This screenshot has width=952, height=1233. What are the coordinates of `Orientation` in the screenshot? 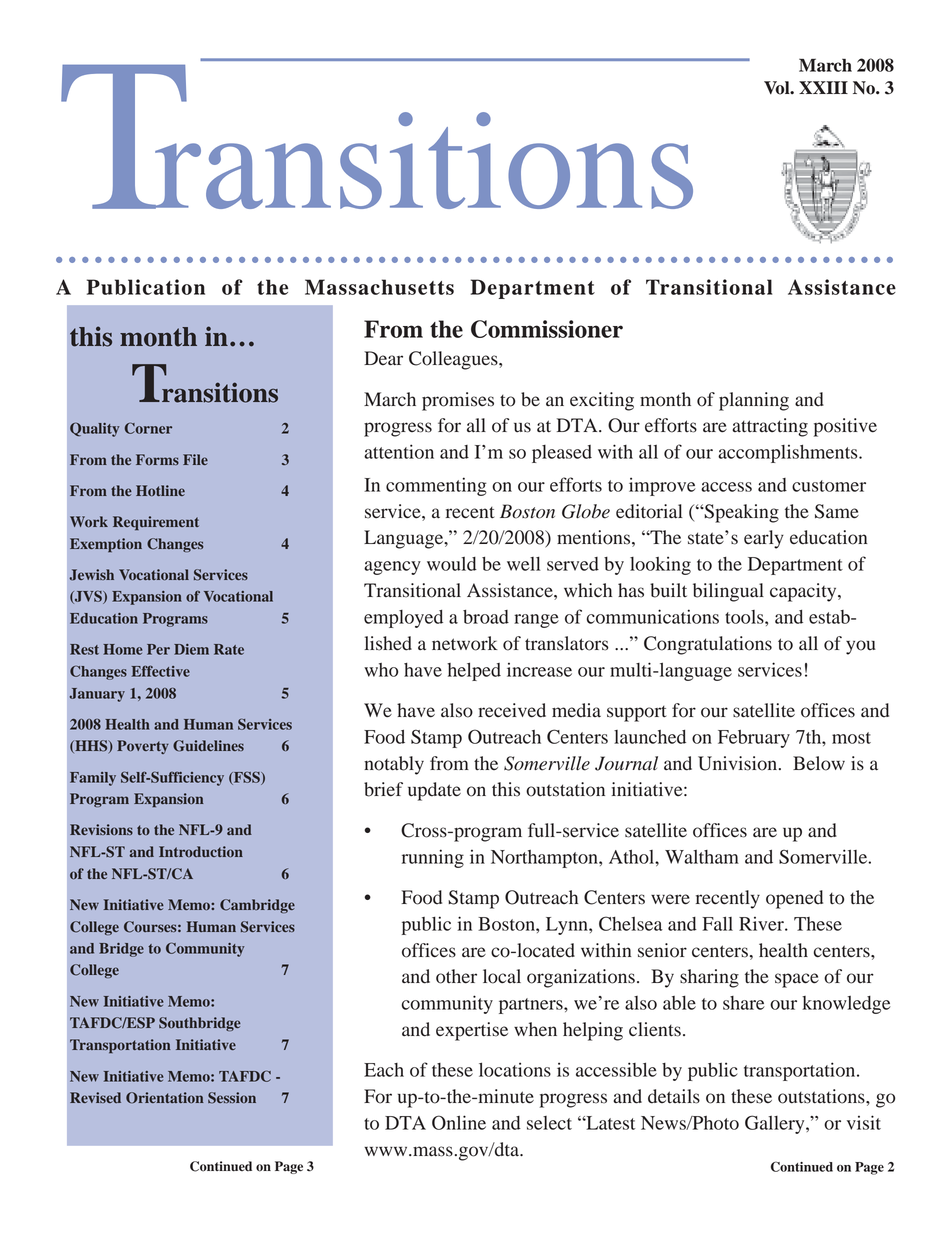 It's located at (165, 1098).
